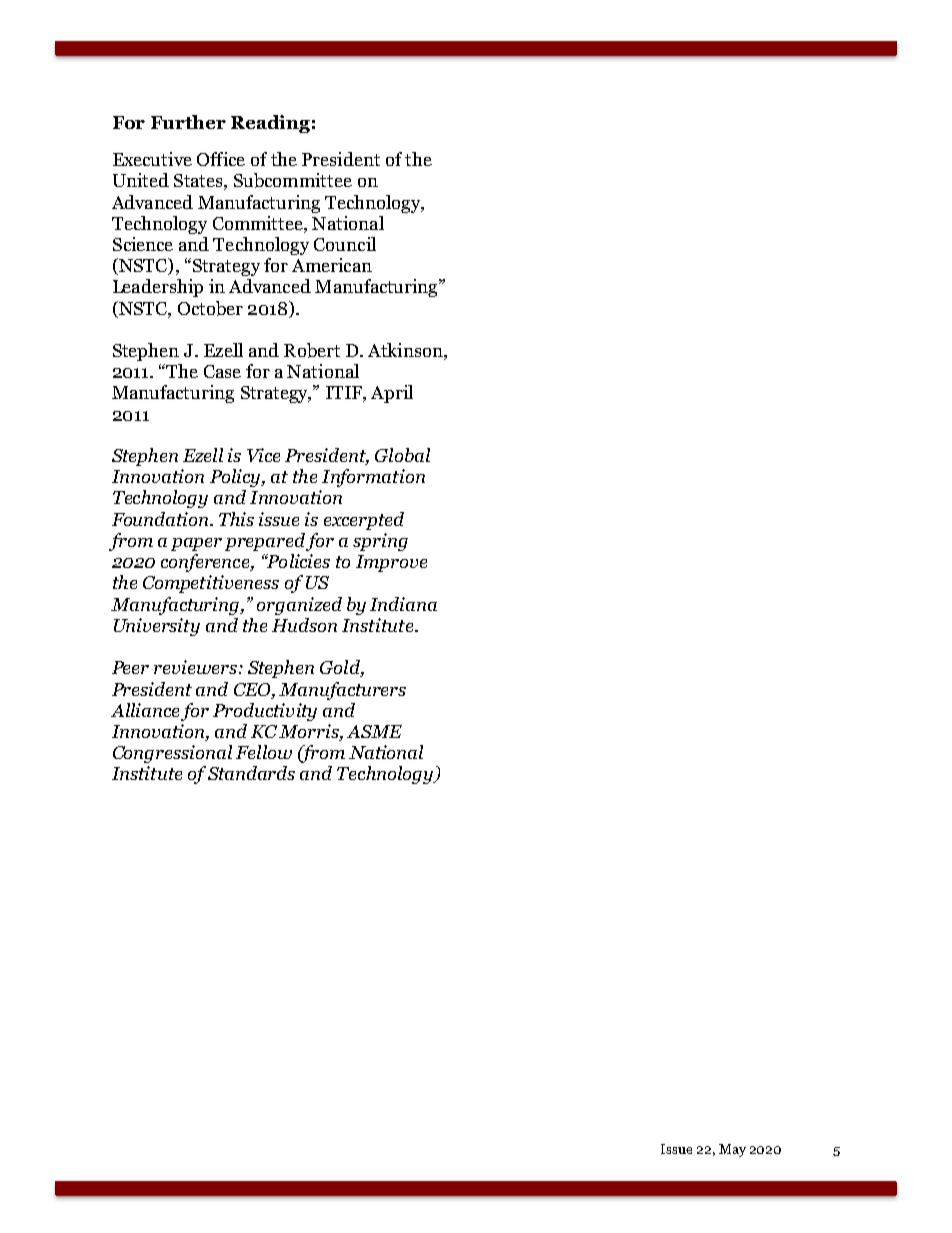  I want to click on Congressional, so click(172, 754).
